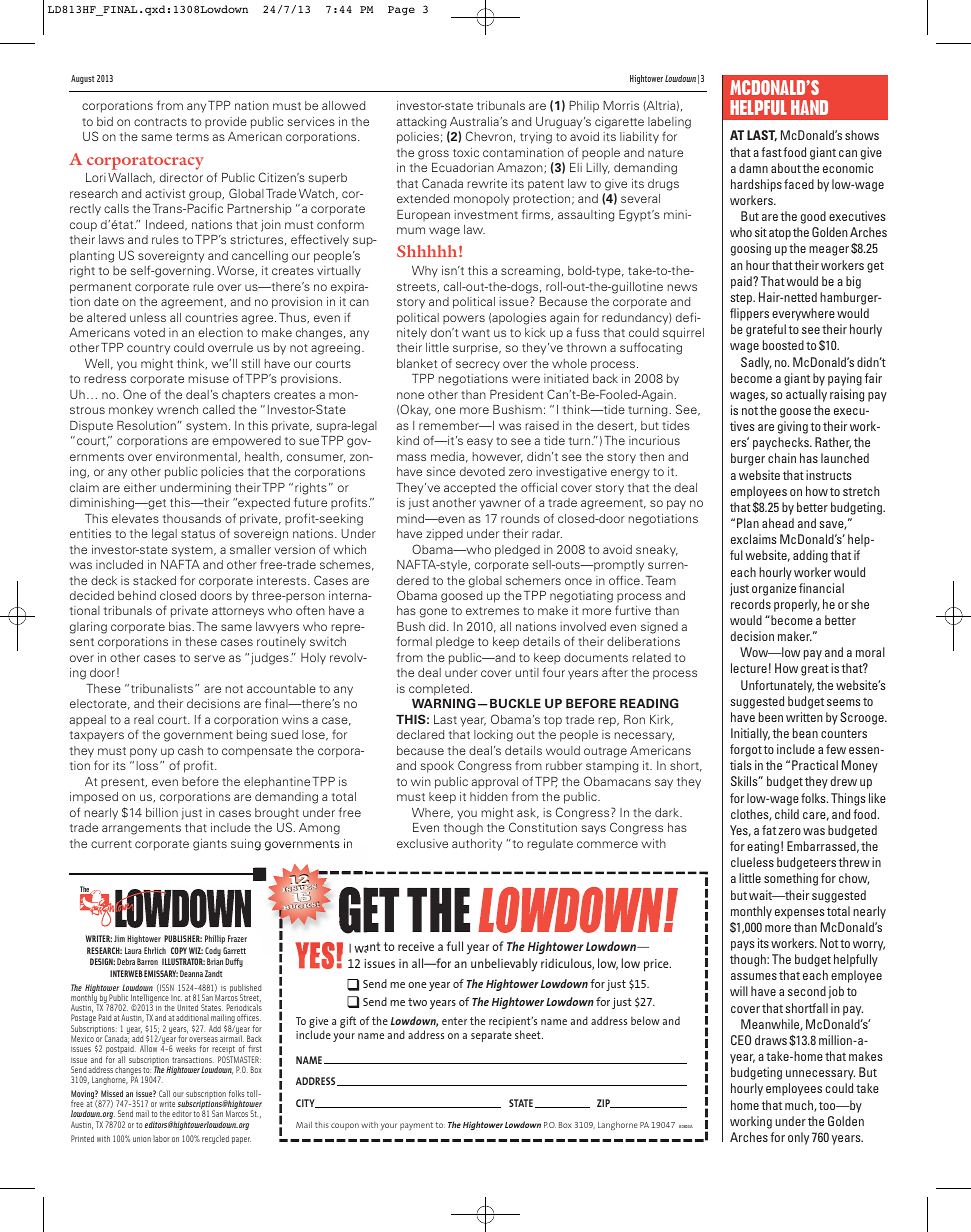 The image size is (971, 1232). I want to click on arrangements, so click(141, 829).
